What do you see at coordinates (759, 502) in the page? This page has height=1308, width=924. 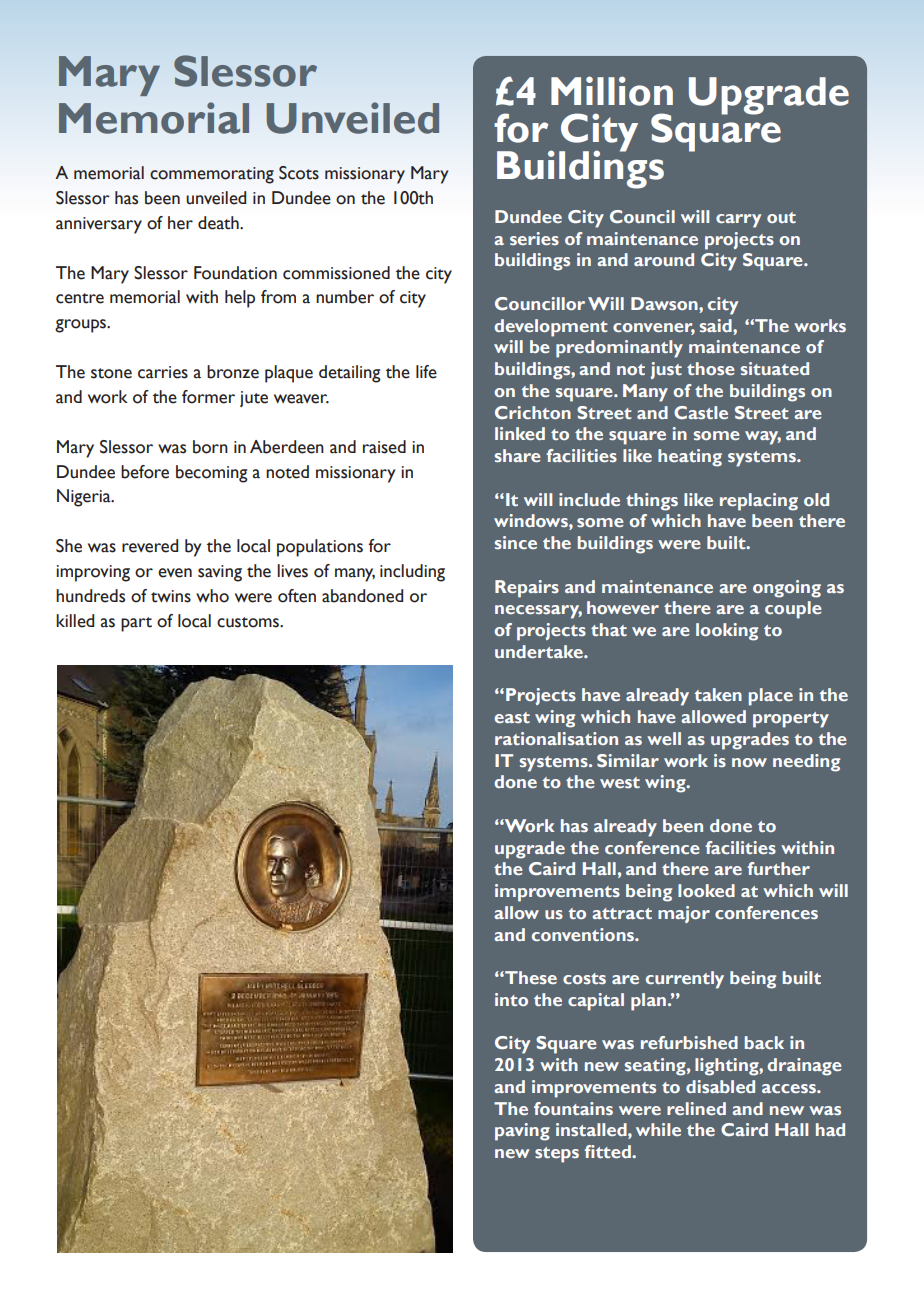 I see `replacing` at bounding box center [759, 502].
